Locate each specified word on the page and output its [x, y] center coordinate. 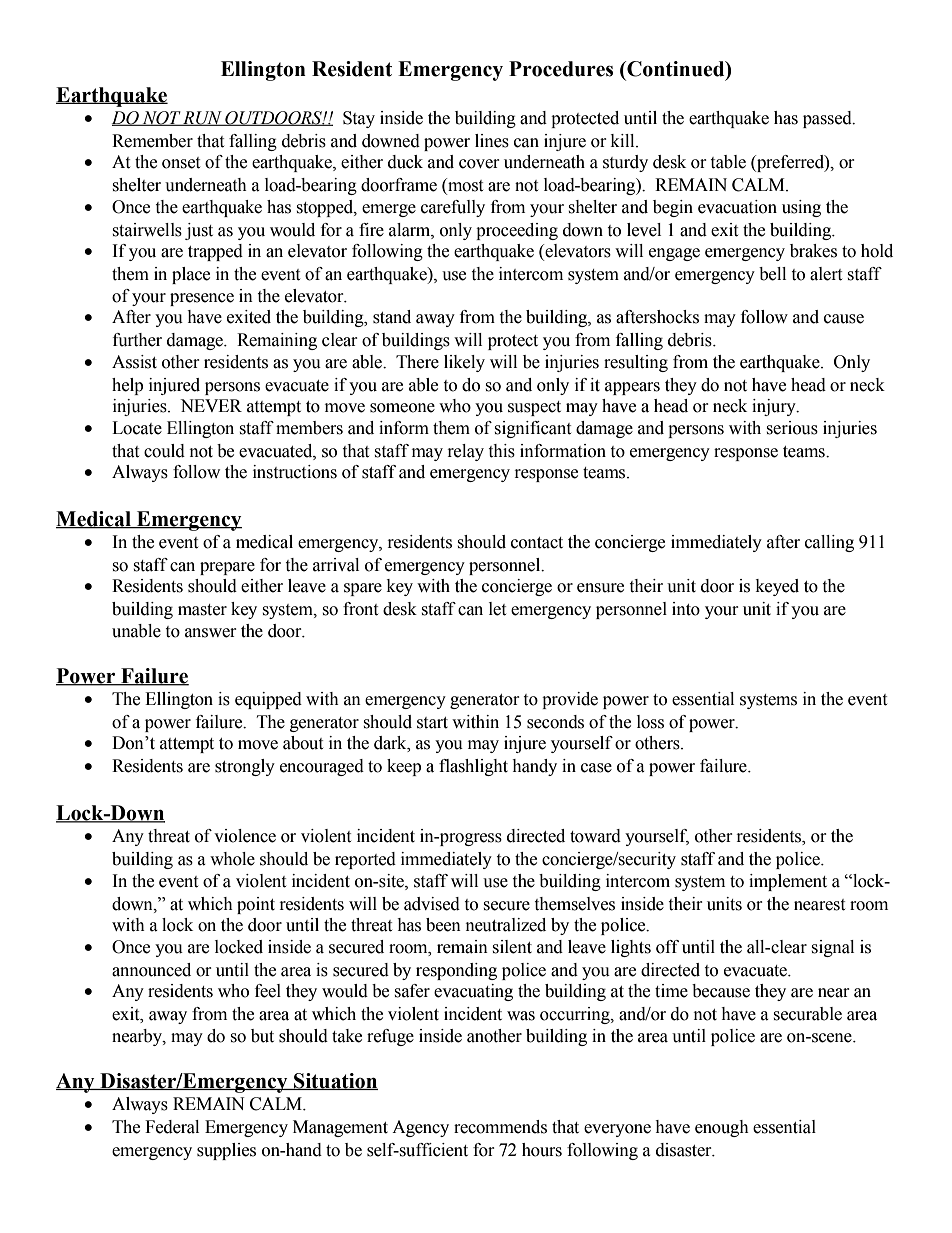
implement [788, 882]
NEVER [211, 405]
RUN [202, 118]
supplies [226, 1151]
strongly [245, 767]
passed [828, 119]
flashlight [473, 767]
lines [492, 141]
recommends [500, 1127]
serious [792, 428]
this [501, 451]
